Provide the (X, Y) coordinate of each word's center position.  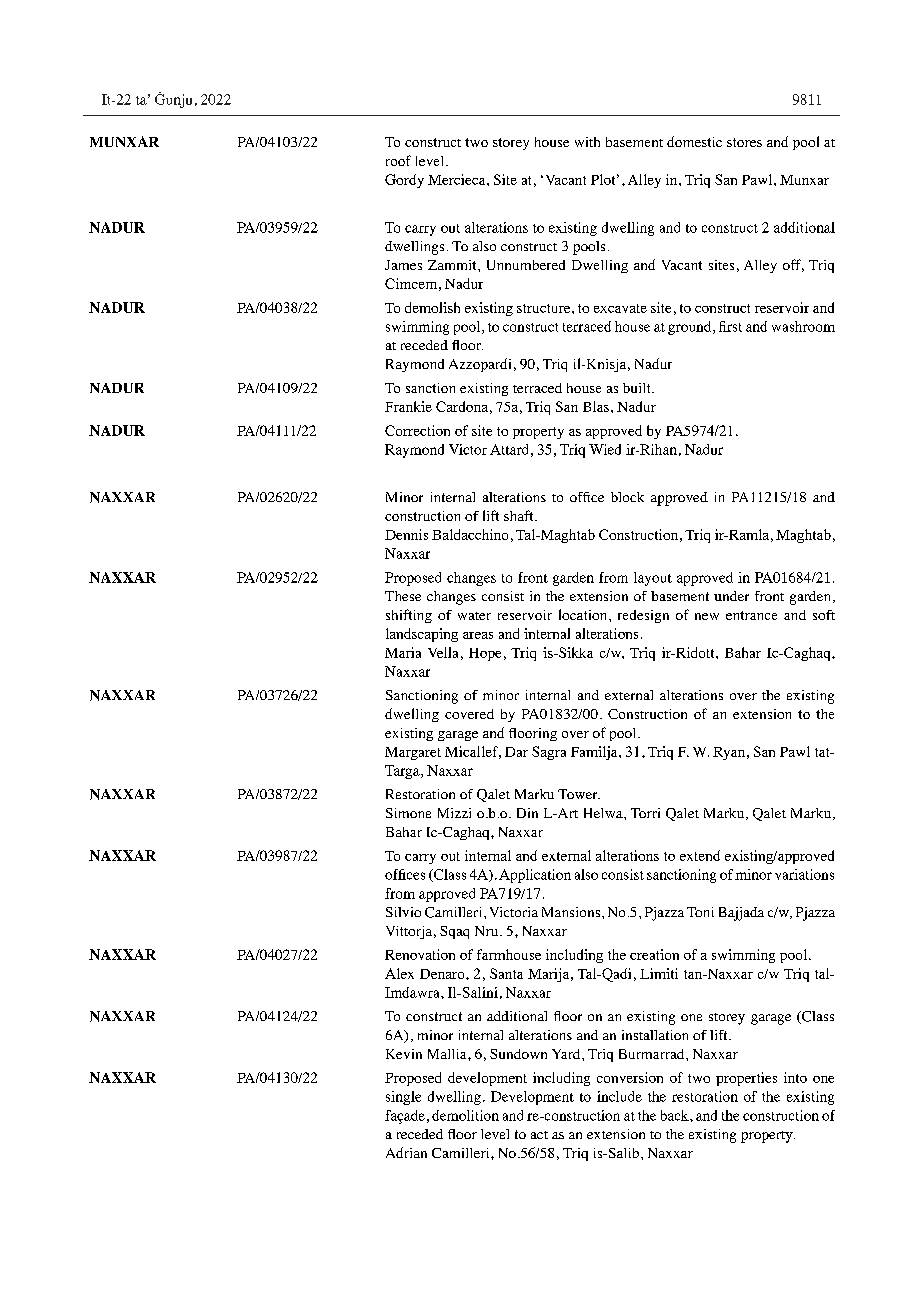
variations (804, 874)
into (795, 1077)
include (619, 1096)
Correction (417, 430)
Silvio (403, 912)
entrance (751, 615)
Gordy (404, 181)
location (584, 614)
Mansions (571, 912)
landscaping (422, 635)
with (587, 142)
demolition (465, 1115)
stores (744, 142)
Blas (596, 406)
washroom (803, 326)
